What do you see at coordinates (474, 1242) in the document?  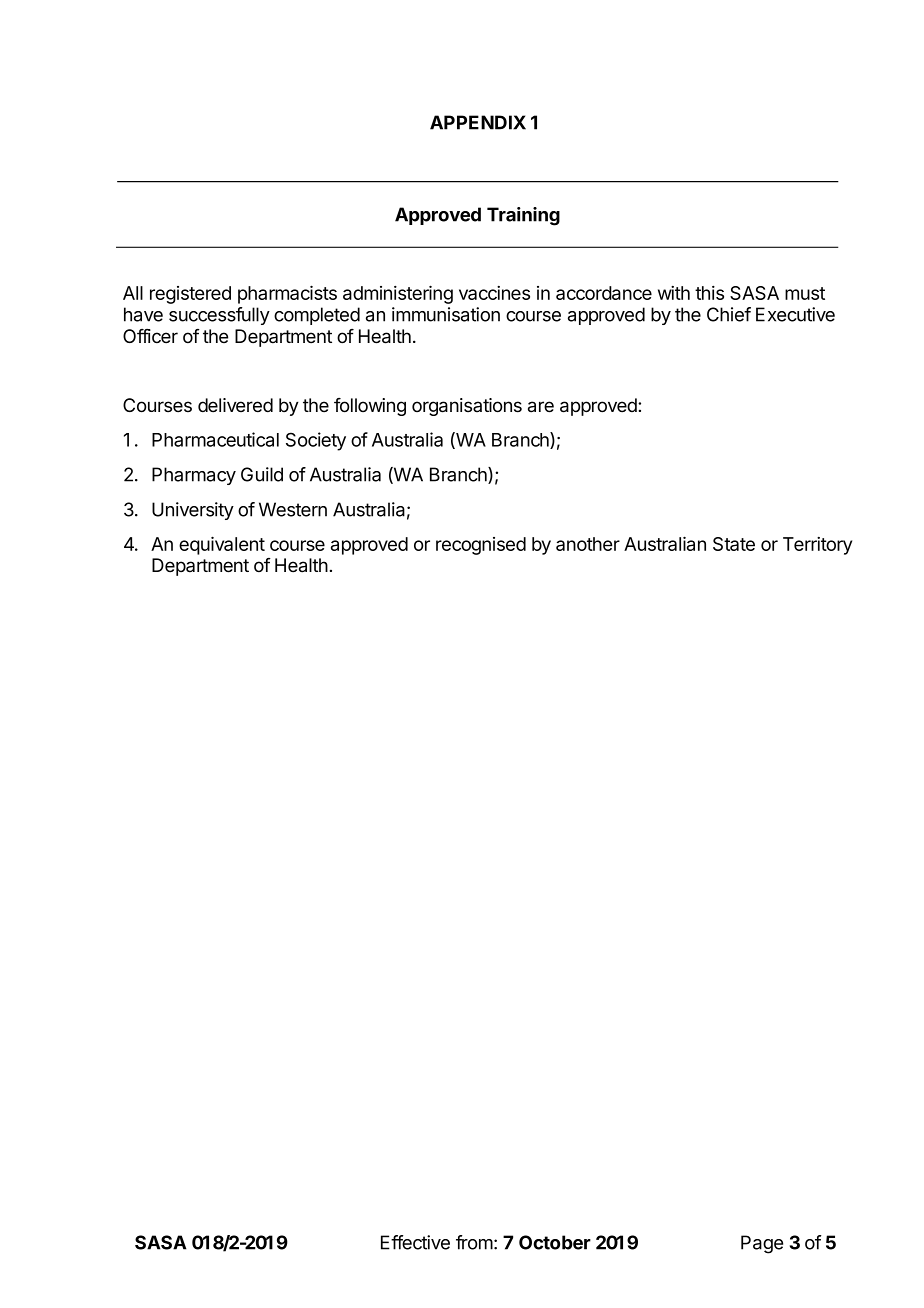 I see `from` at bounding box center [474, 1242].
